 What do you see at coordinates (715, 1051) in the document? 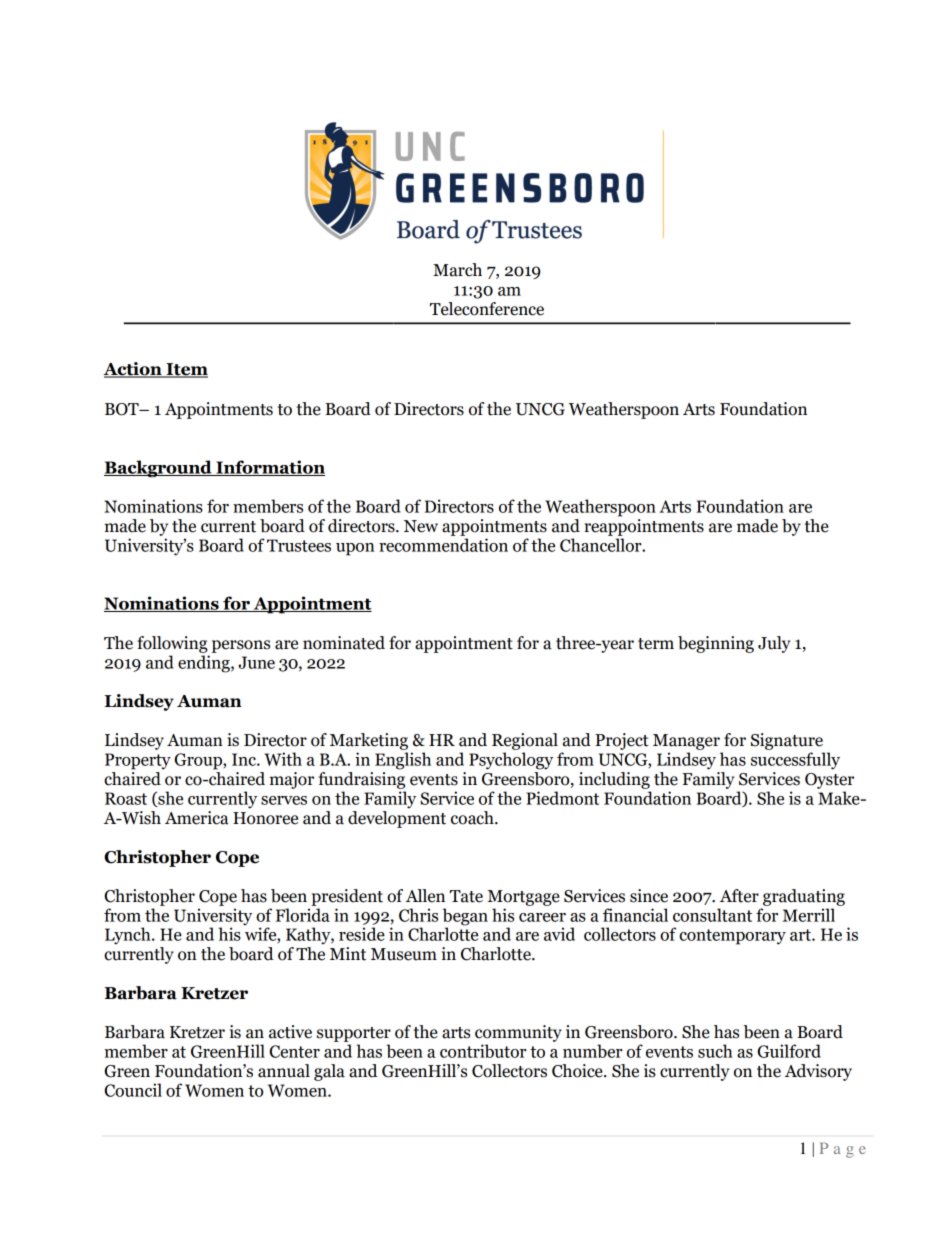
I see `such` at bounding box center [715, 1051].
